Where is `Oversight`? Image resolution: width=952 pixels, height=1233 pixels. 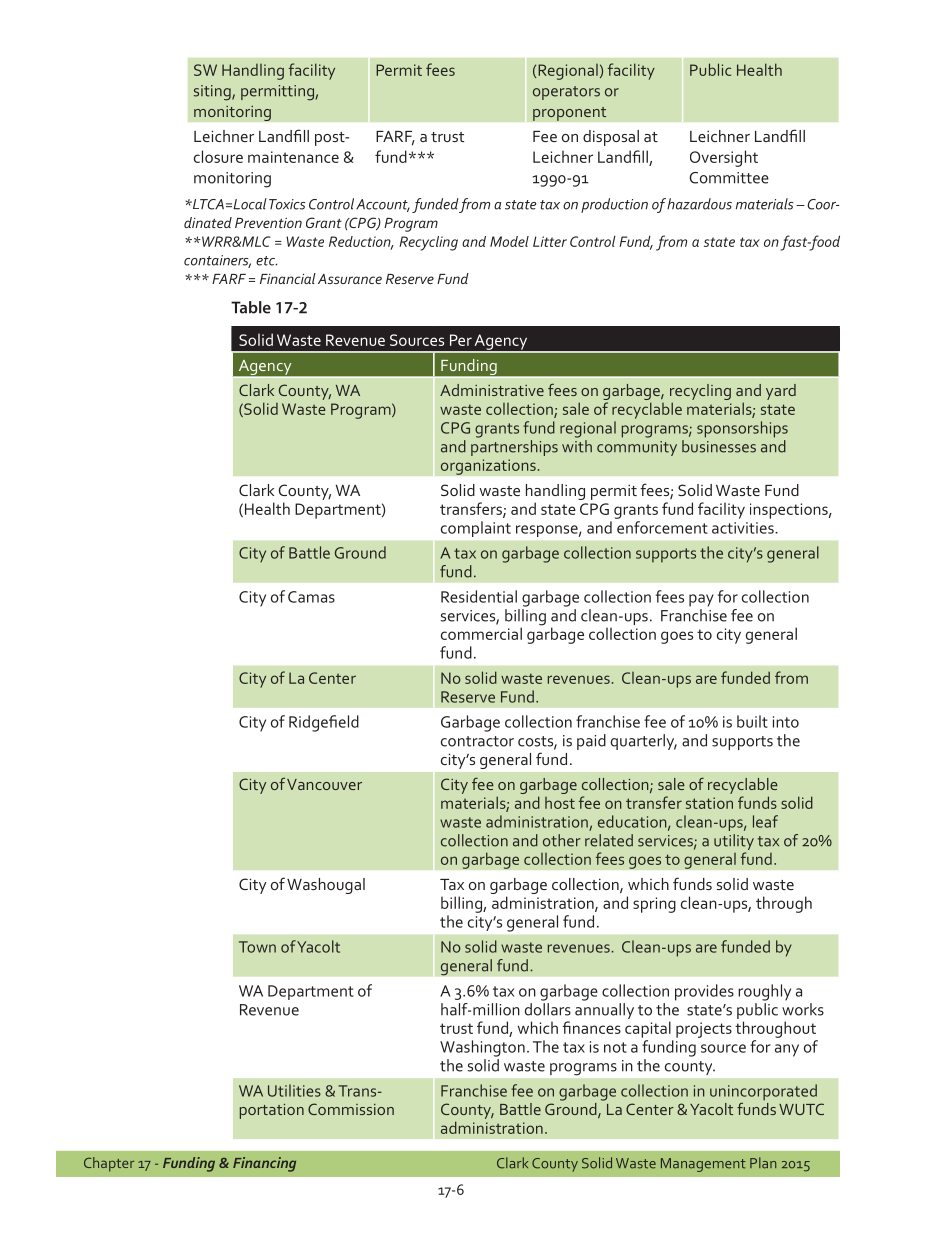 Oversight is located at coordinates (724, 158).
